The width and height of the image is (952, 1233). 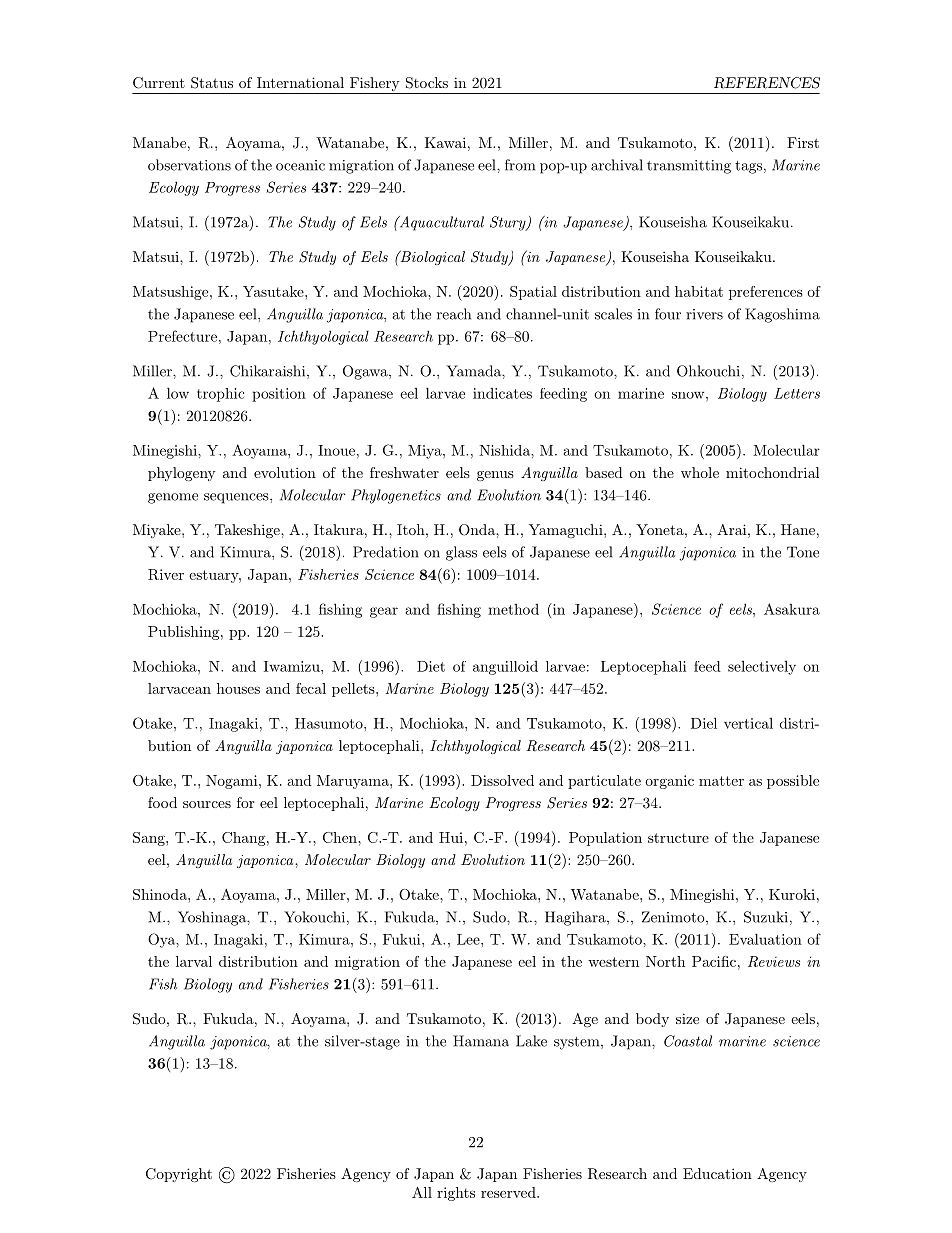 I want to click on genus, so click(x=495, y=476).
